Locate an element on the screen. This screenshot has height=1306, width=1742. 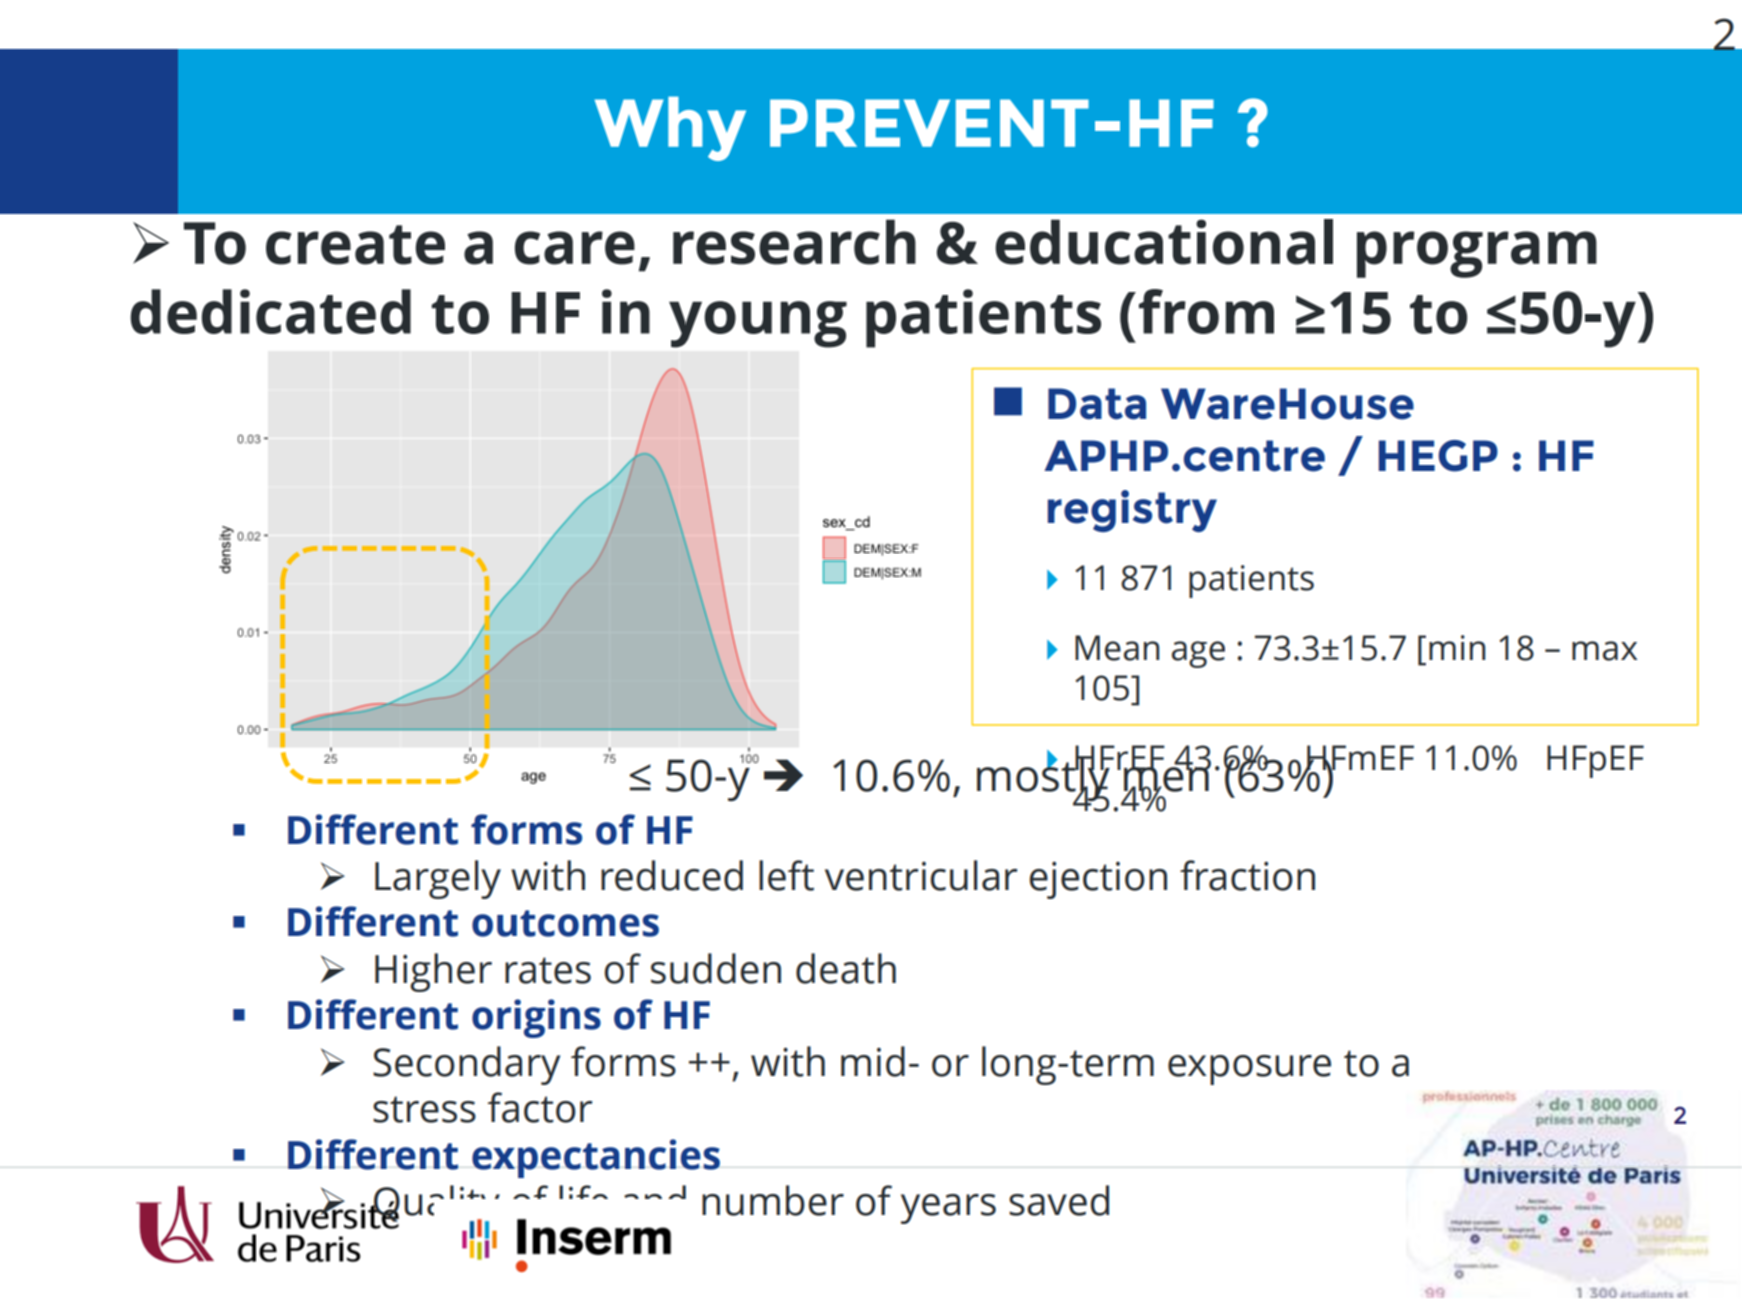
create is located at coordinates (355, 245).
